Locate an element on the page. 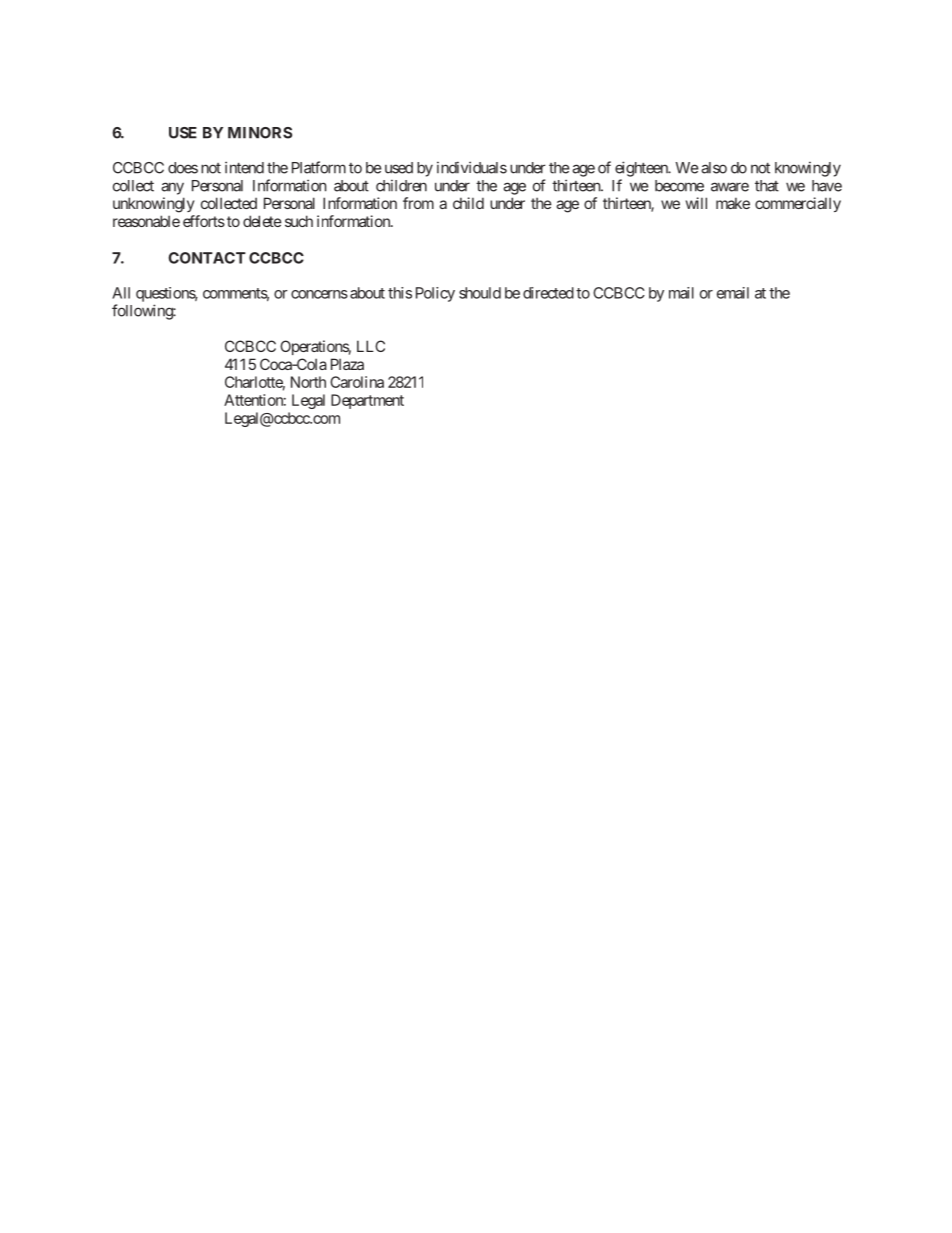 This image has height=1233, width=952. MINORS is located at coordinates (260, 133).
